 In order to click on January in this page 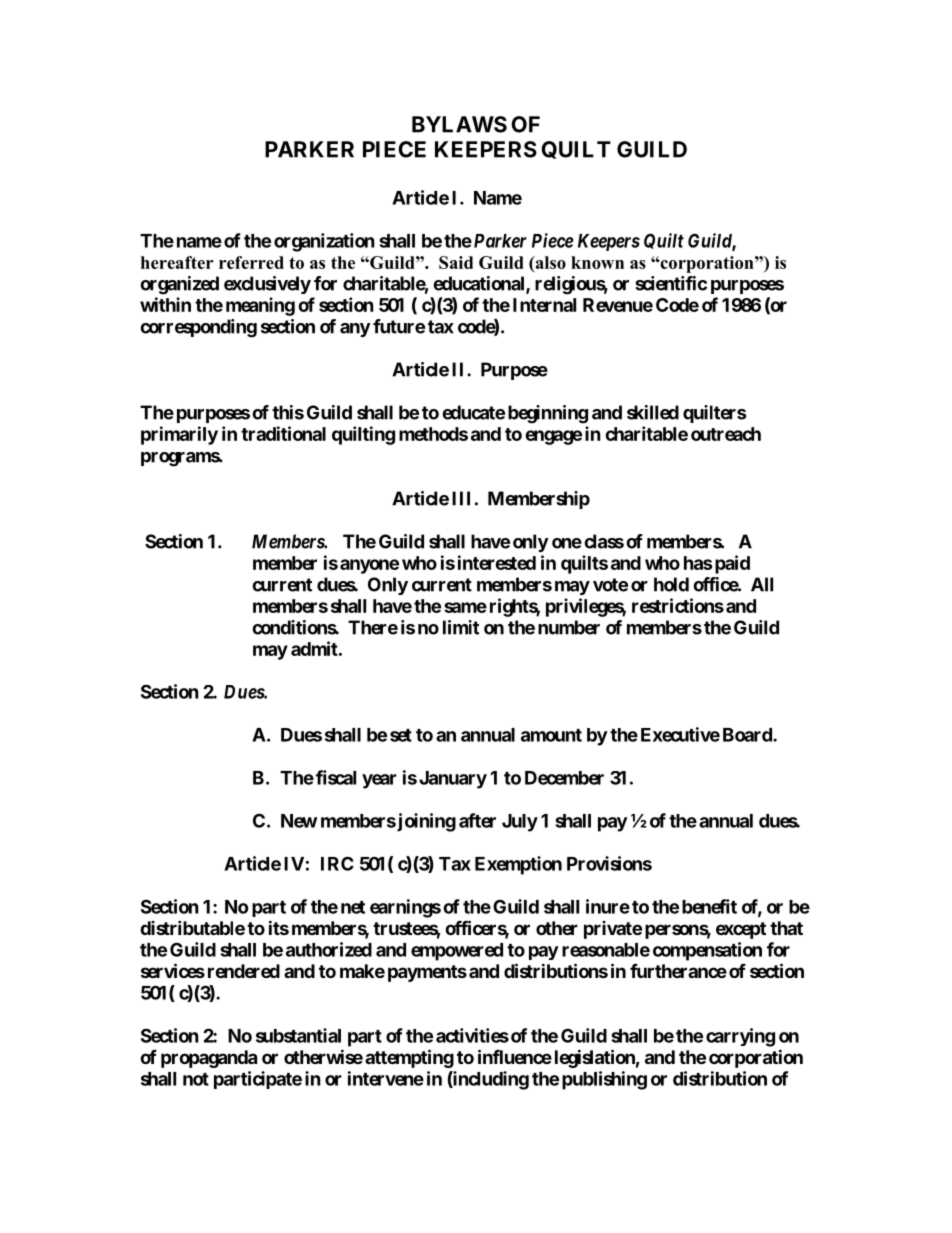, I will do `click(453, 780)`.
